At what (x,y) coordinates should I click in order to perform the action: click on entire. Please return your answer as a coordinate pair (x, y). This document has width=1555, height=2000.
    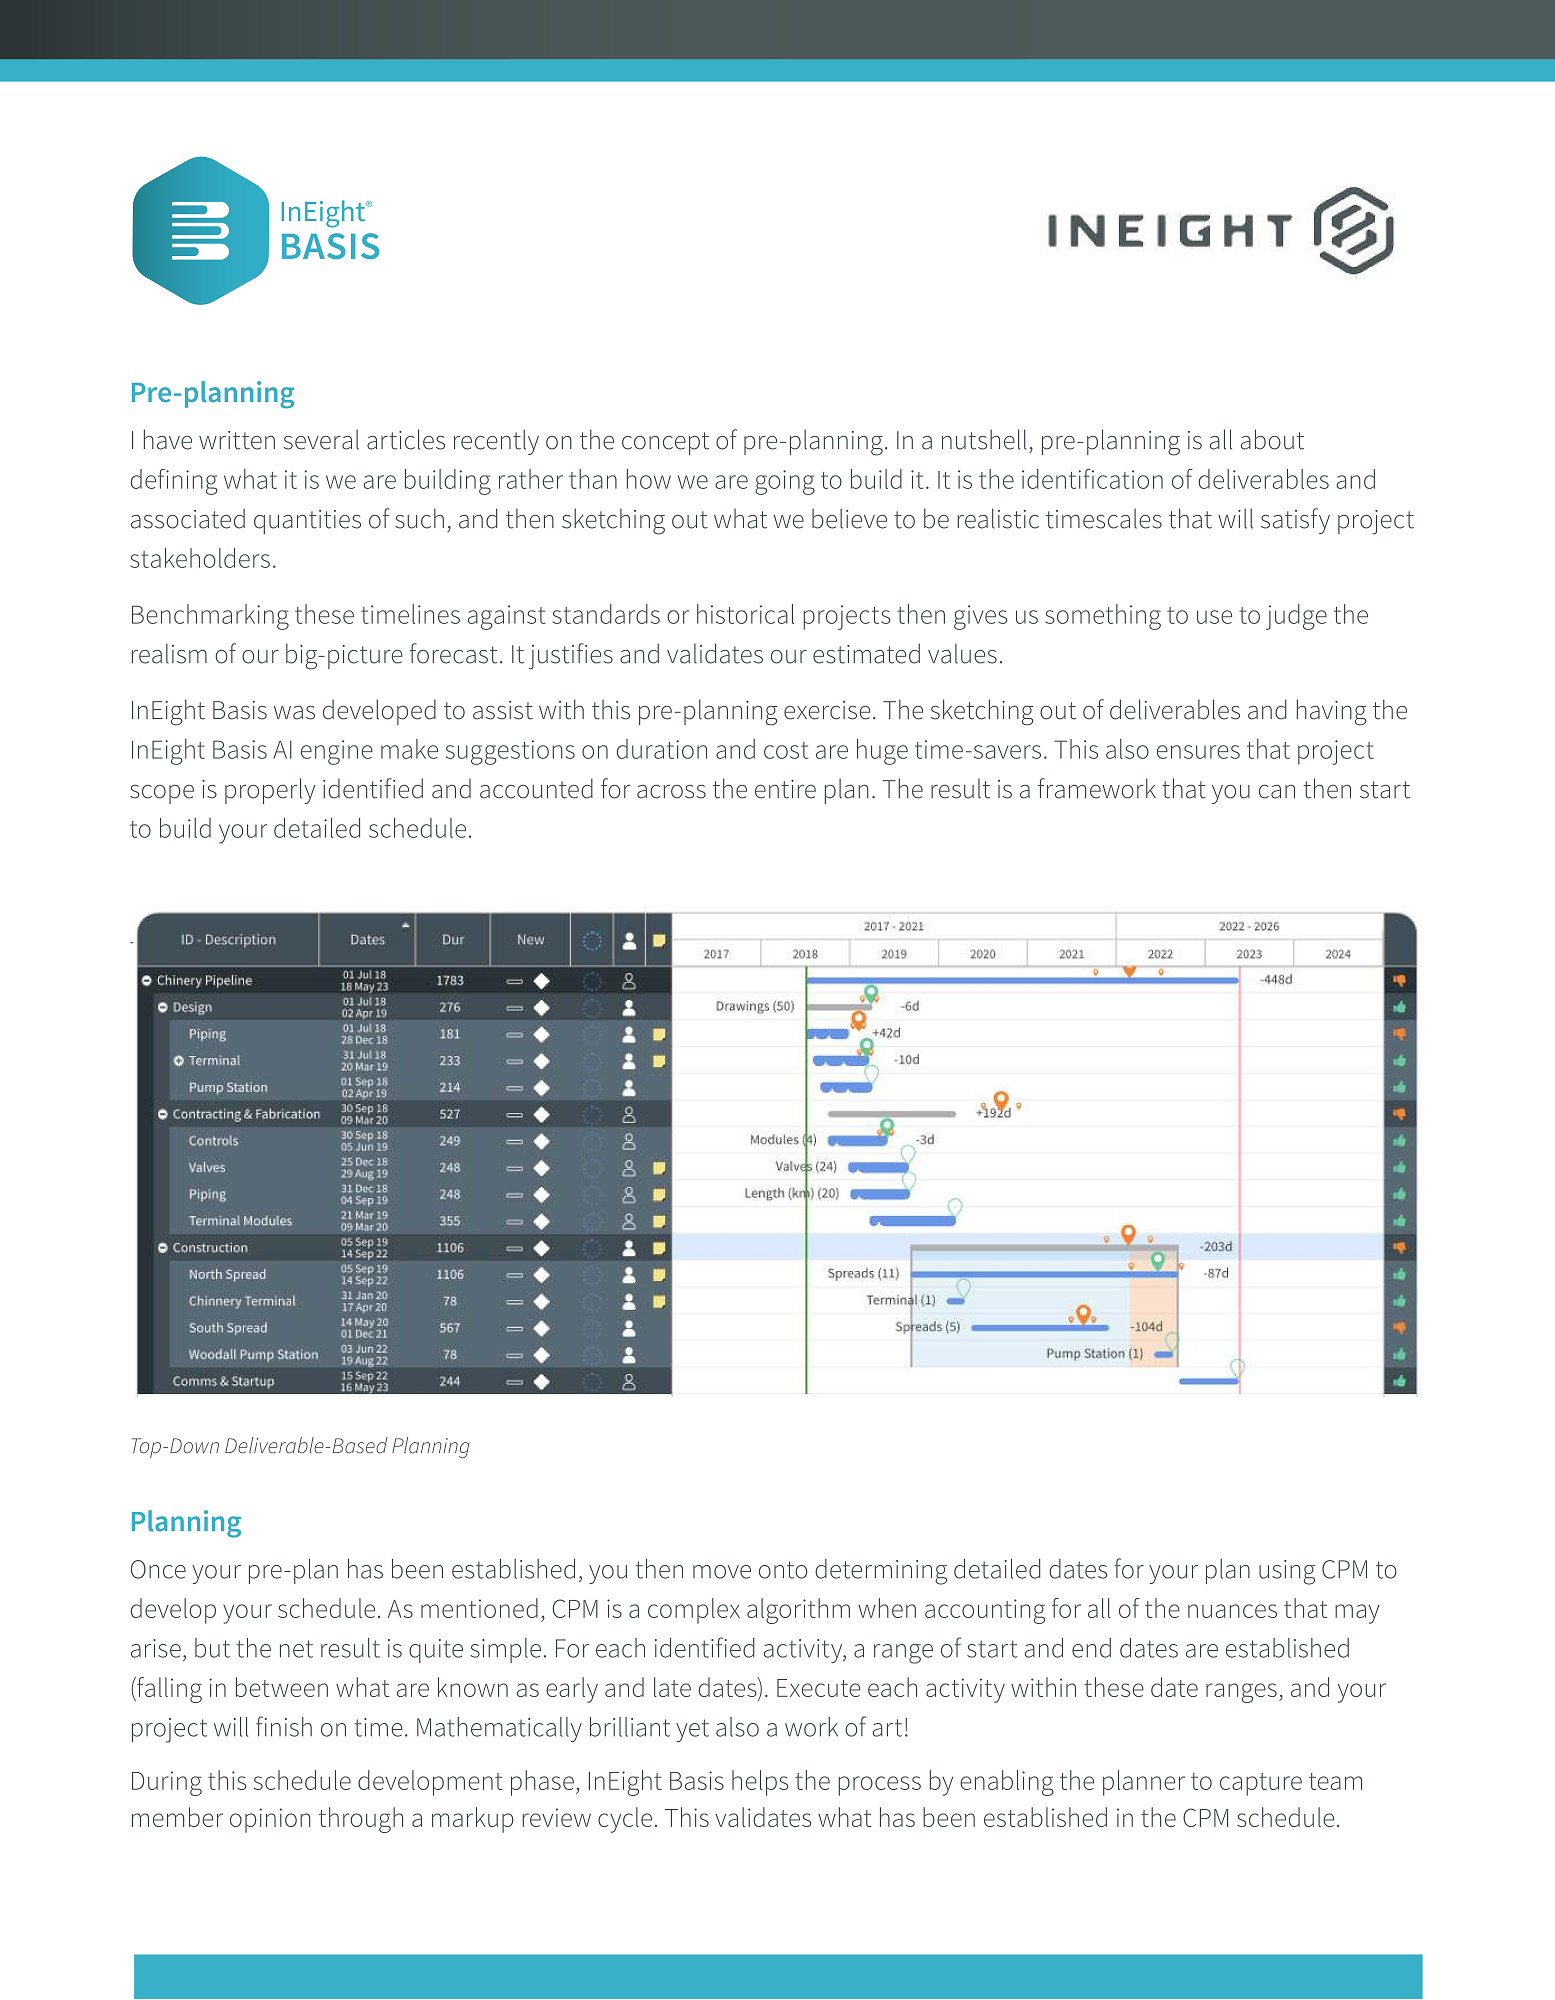
    Looking at the image, I should click on (785, 789).
